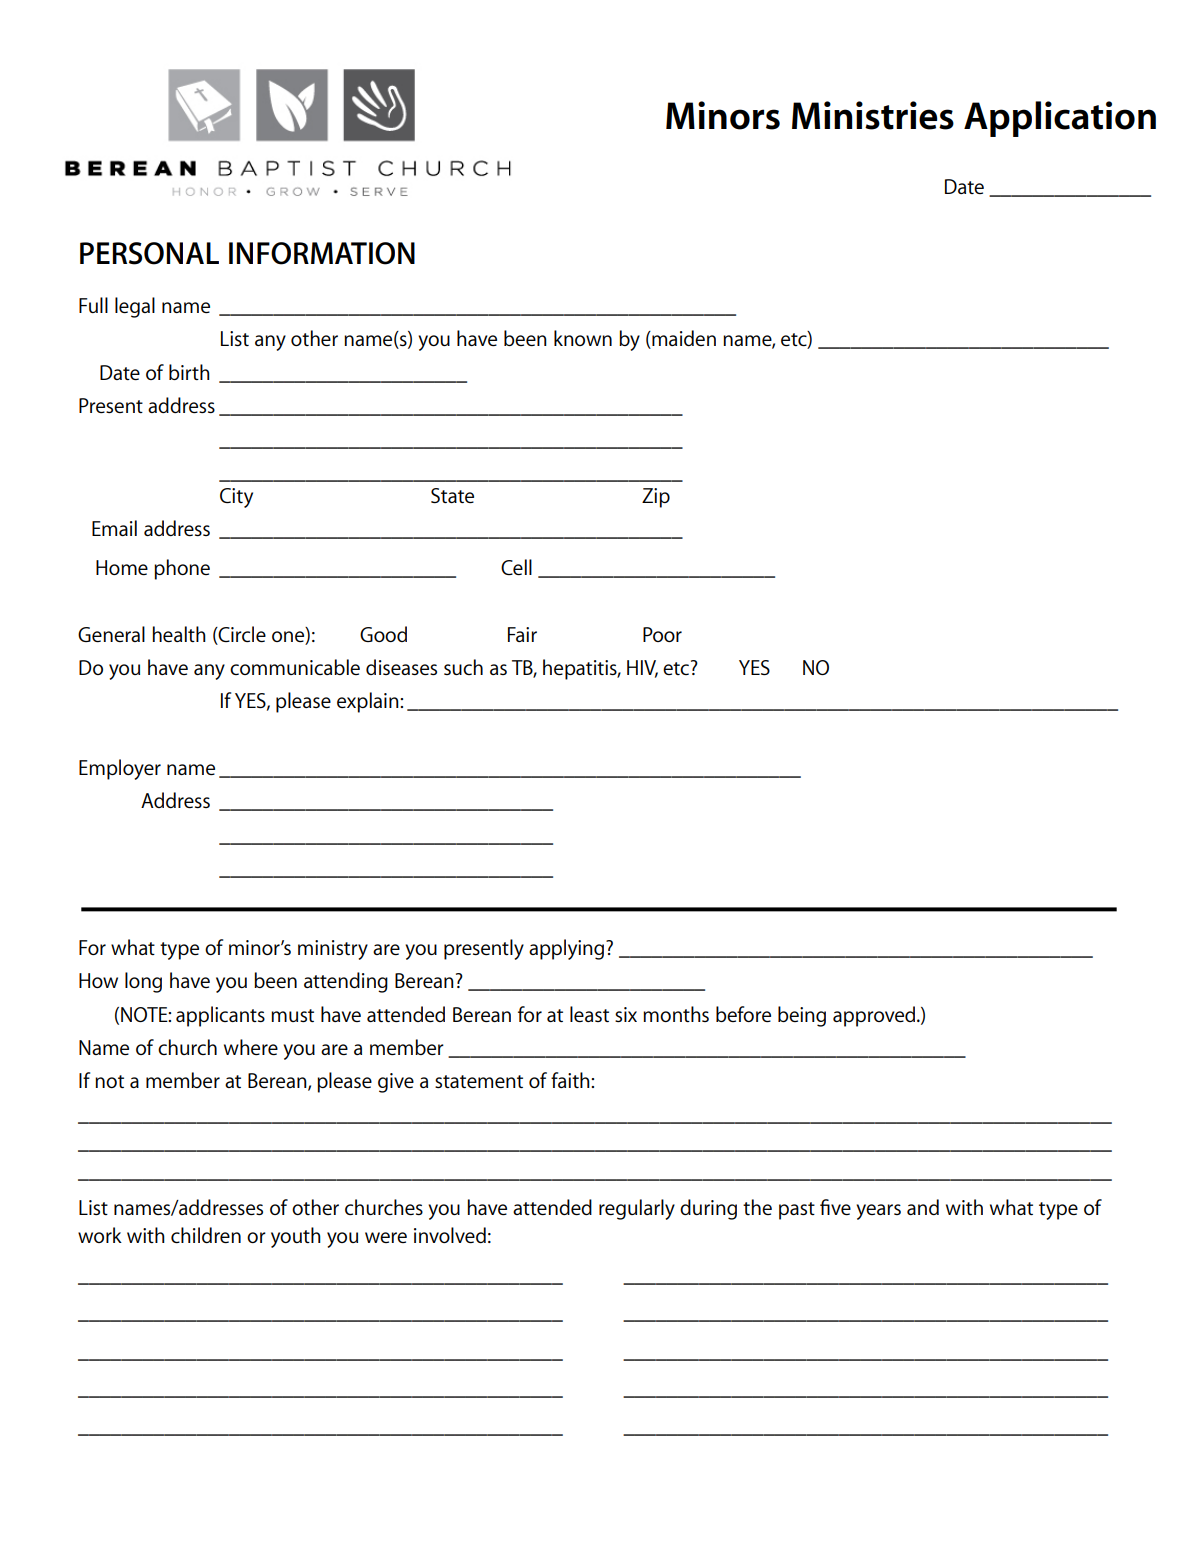  Describe the element at coordinates (1060, 119) in the screenshot. I see `Application` at that location.
